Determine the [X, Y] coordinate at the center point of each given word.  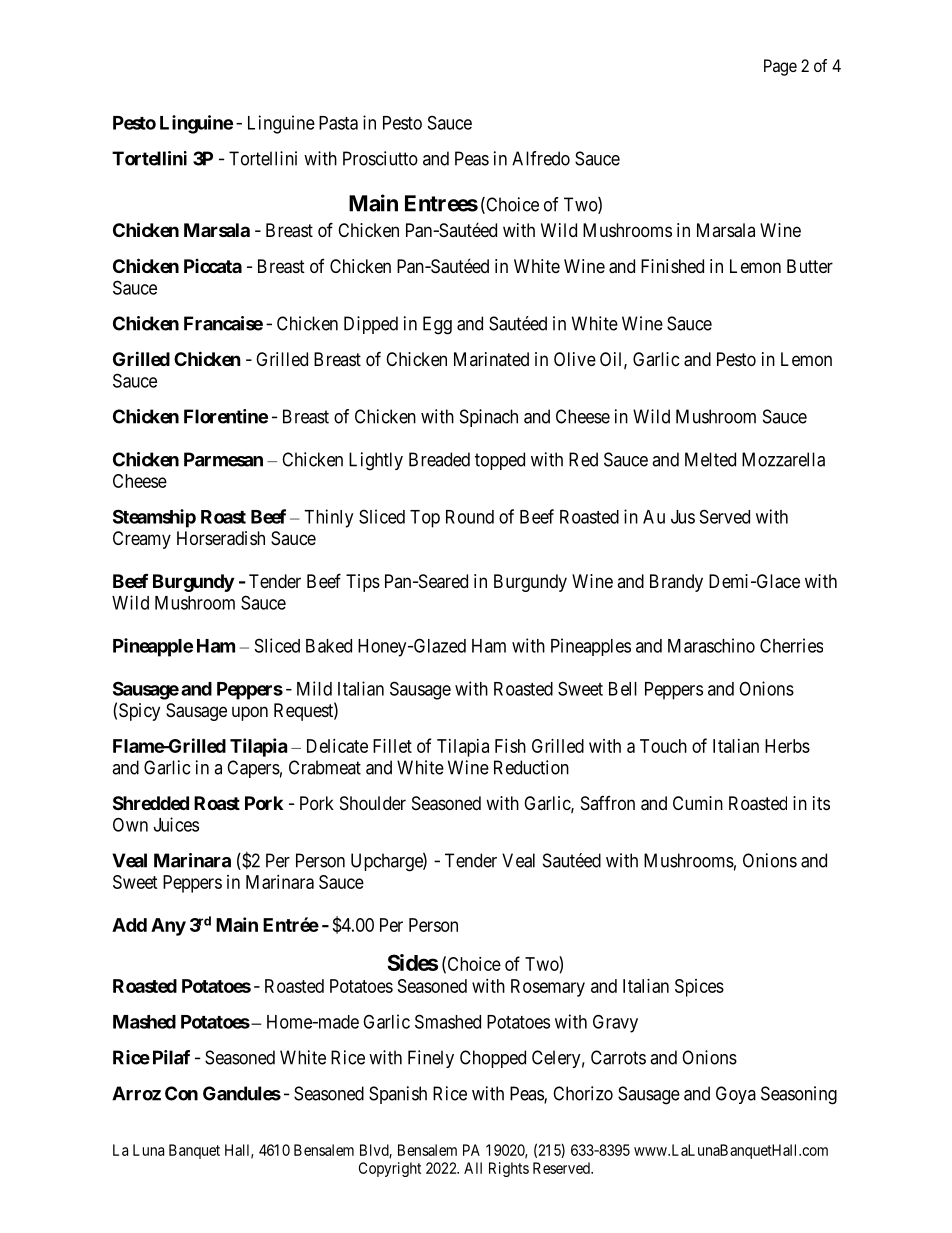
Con [181, 1093]
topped [500, 461]
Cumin [698, 803]
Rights [509, 1169]
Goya [736, 1095]
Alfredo [541, 158]
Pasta [338, 123]
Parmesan [223, 459]
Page [780, 67]
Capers [253, 769]
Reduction [531, 767]
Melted [710, 459]
